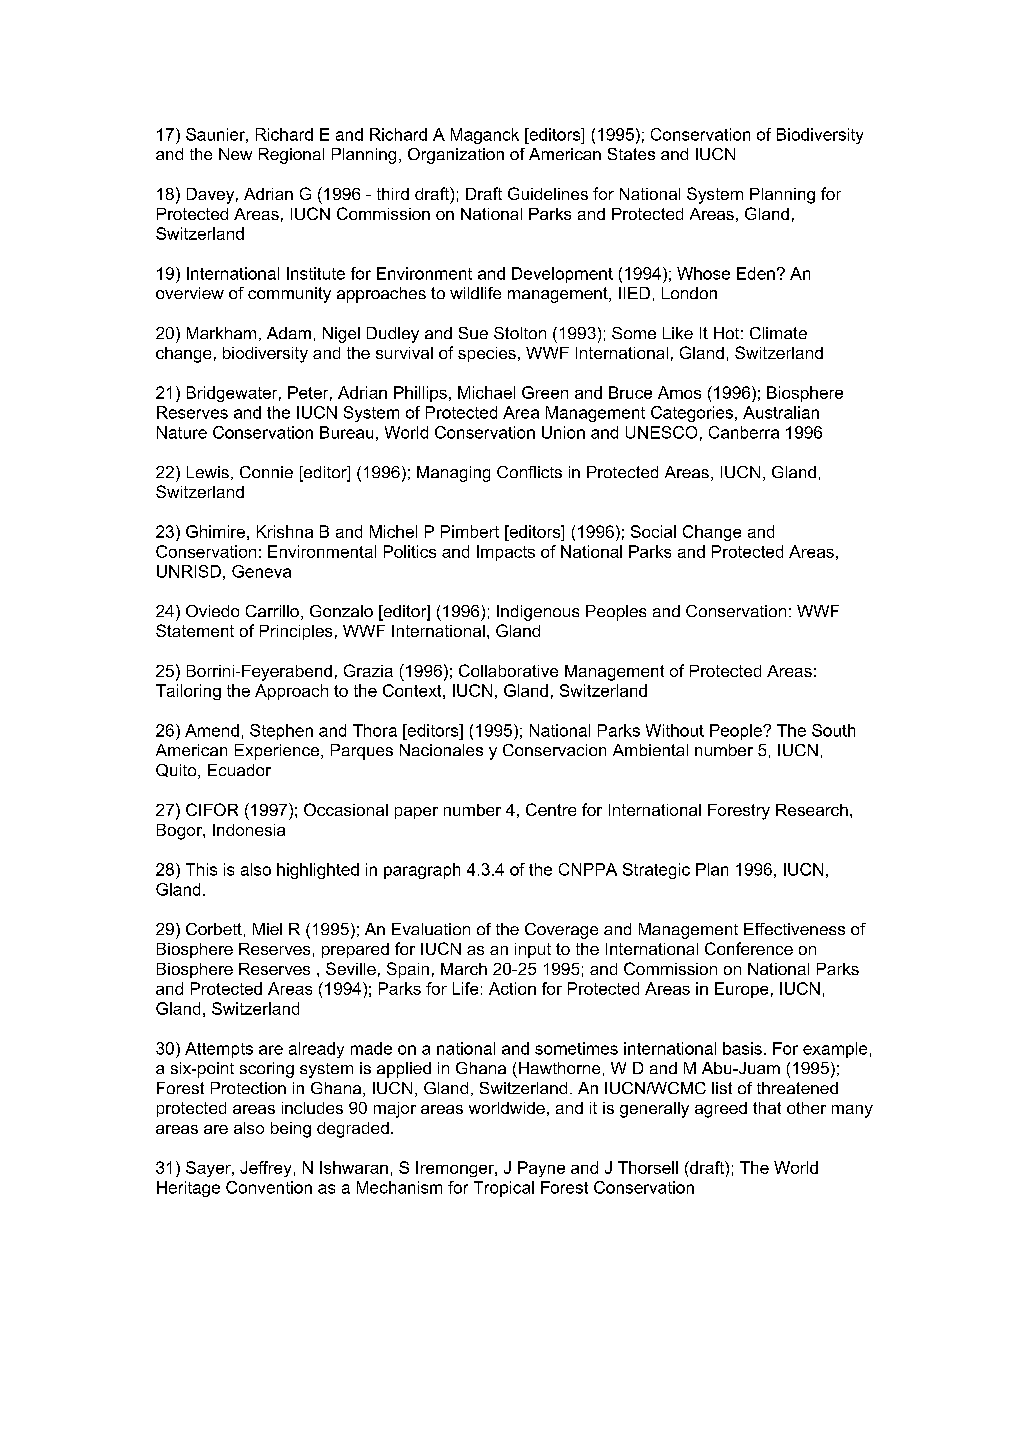 This document has width=1028, height=1455. I want to click on Guidelines, so click(548, 193).
